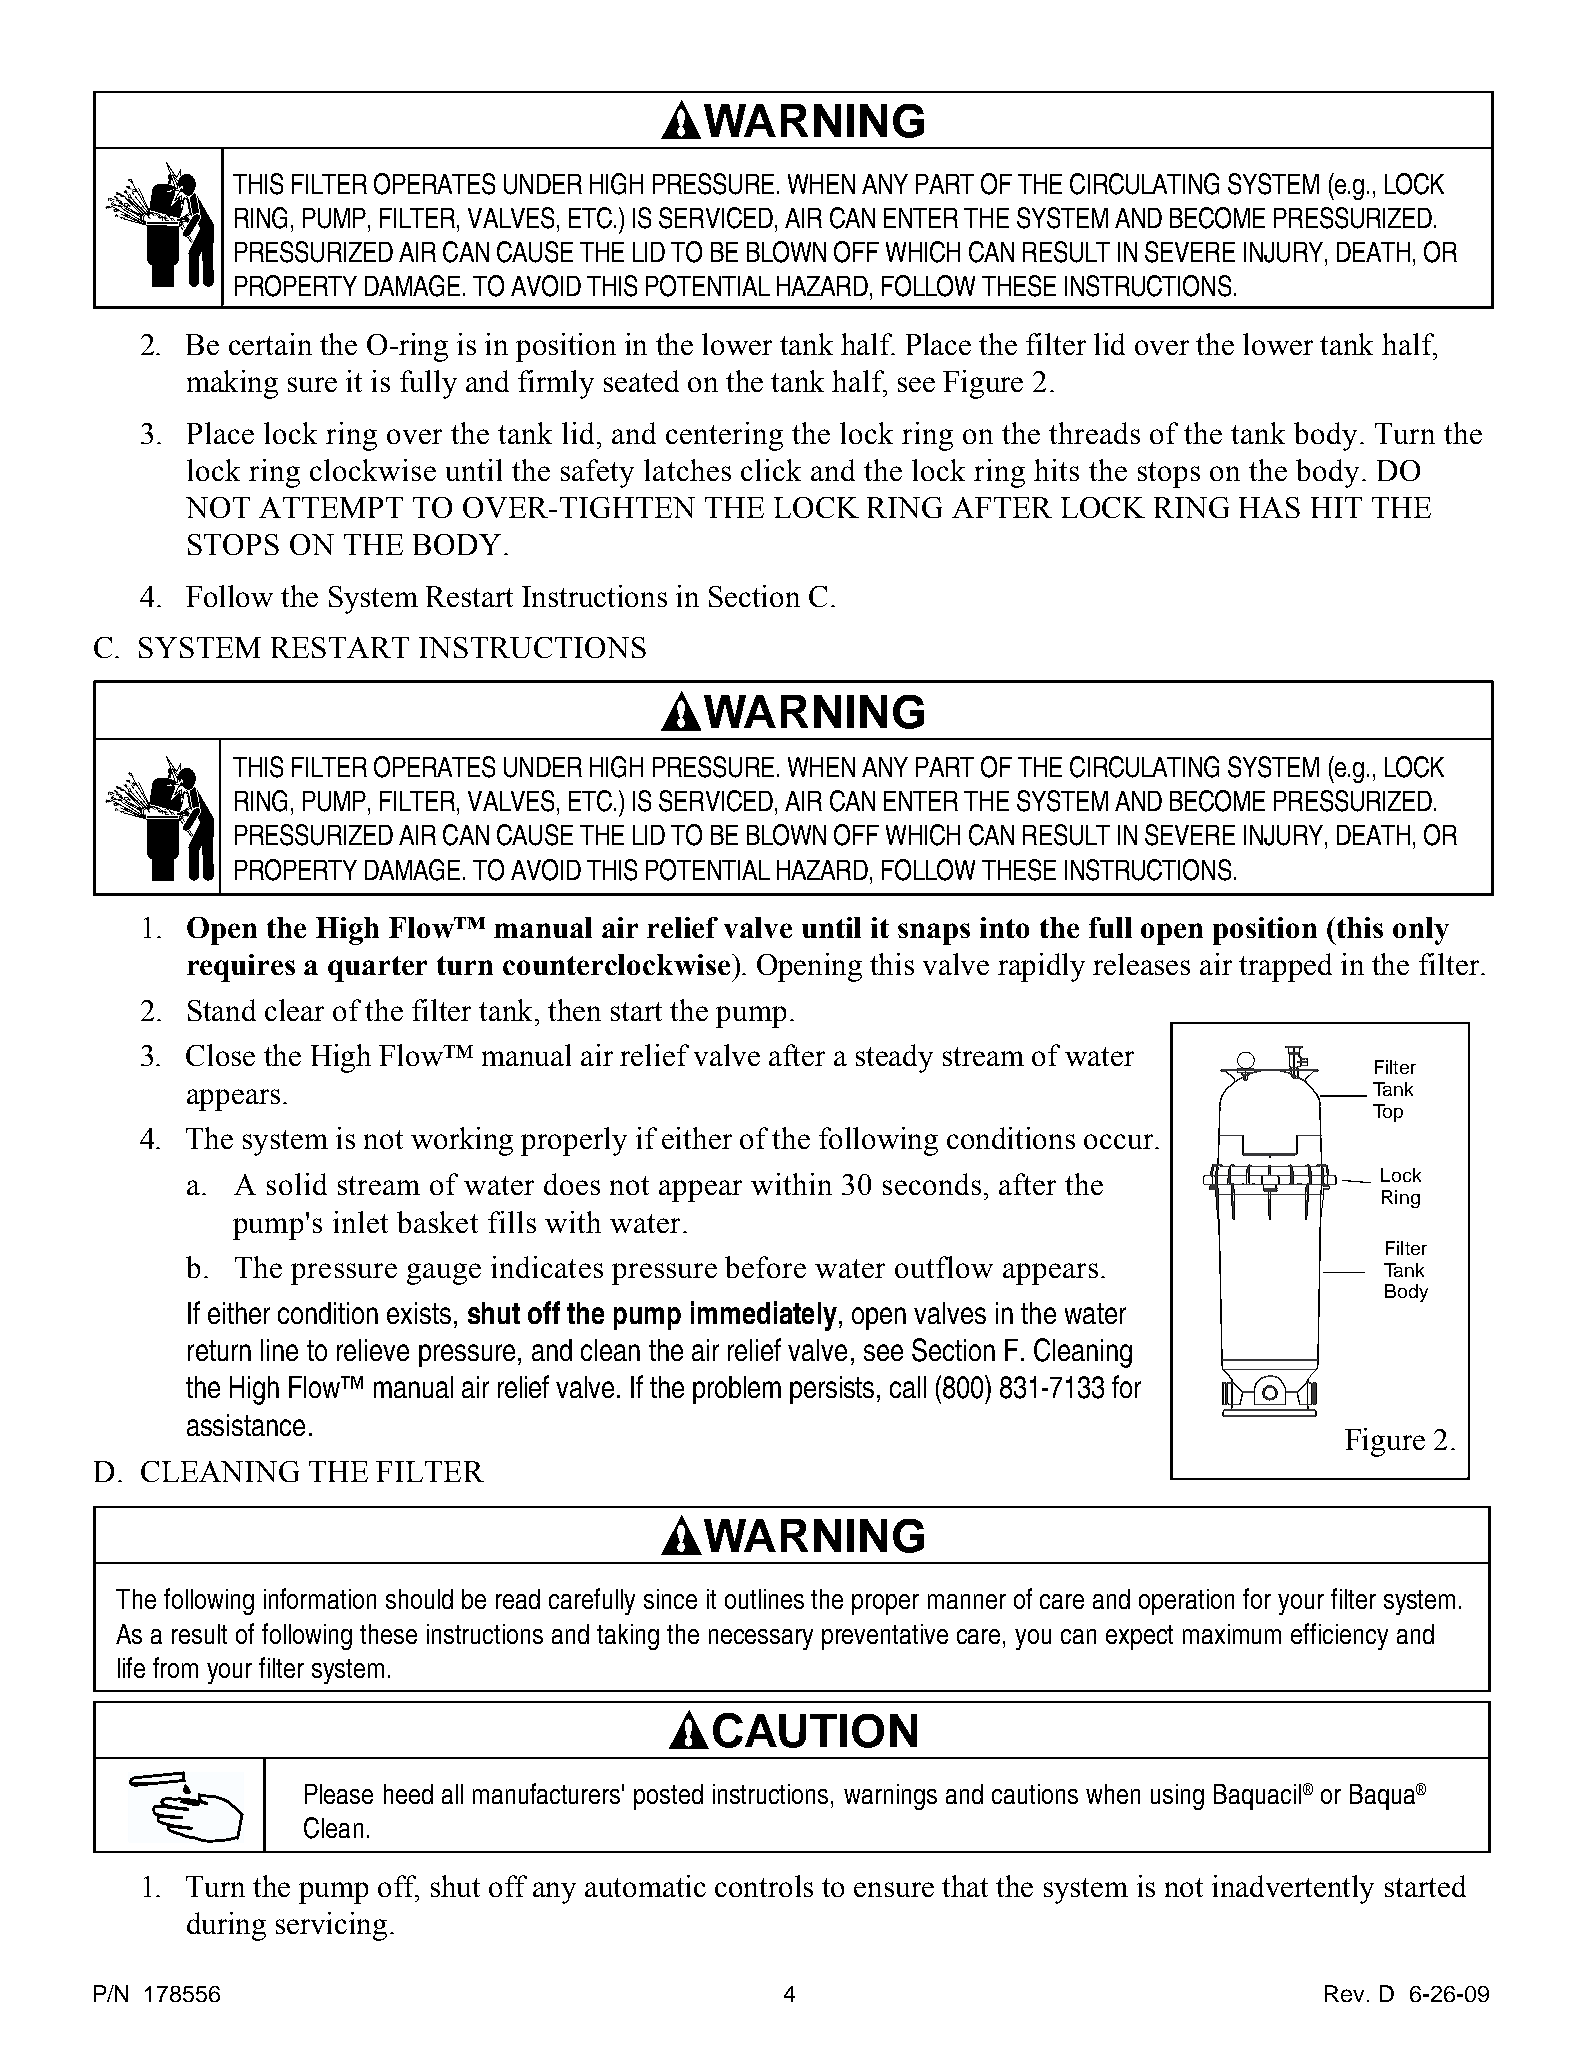 The height and width of the screenshot is (2049, 1584). What do you see at coordinates (246, 1425) in the screenshot?
I see `assistance` at bounding box center [246, 1425].
